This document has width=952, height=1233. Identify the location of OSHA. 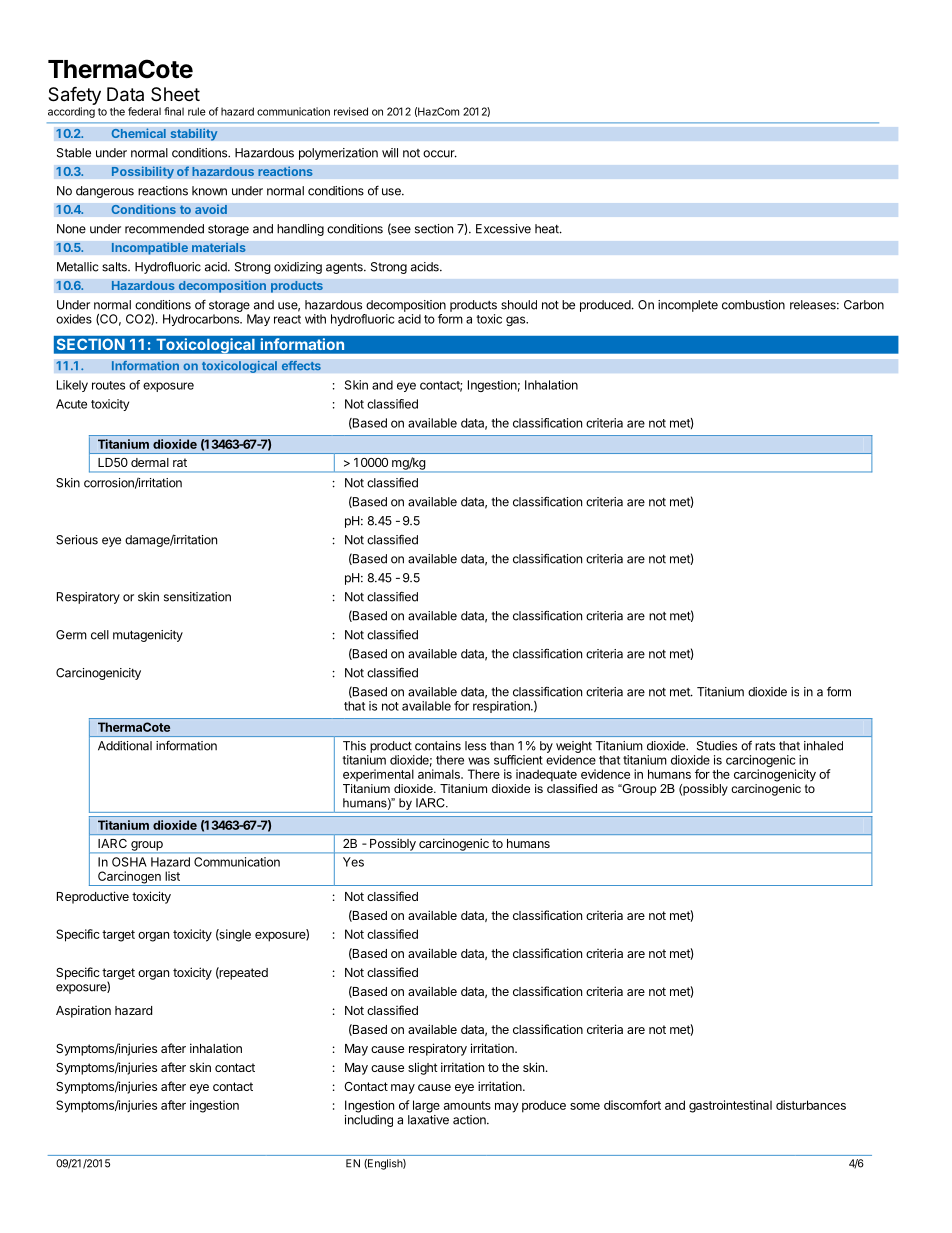
(129, 862).
